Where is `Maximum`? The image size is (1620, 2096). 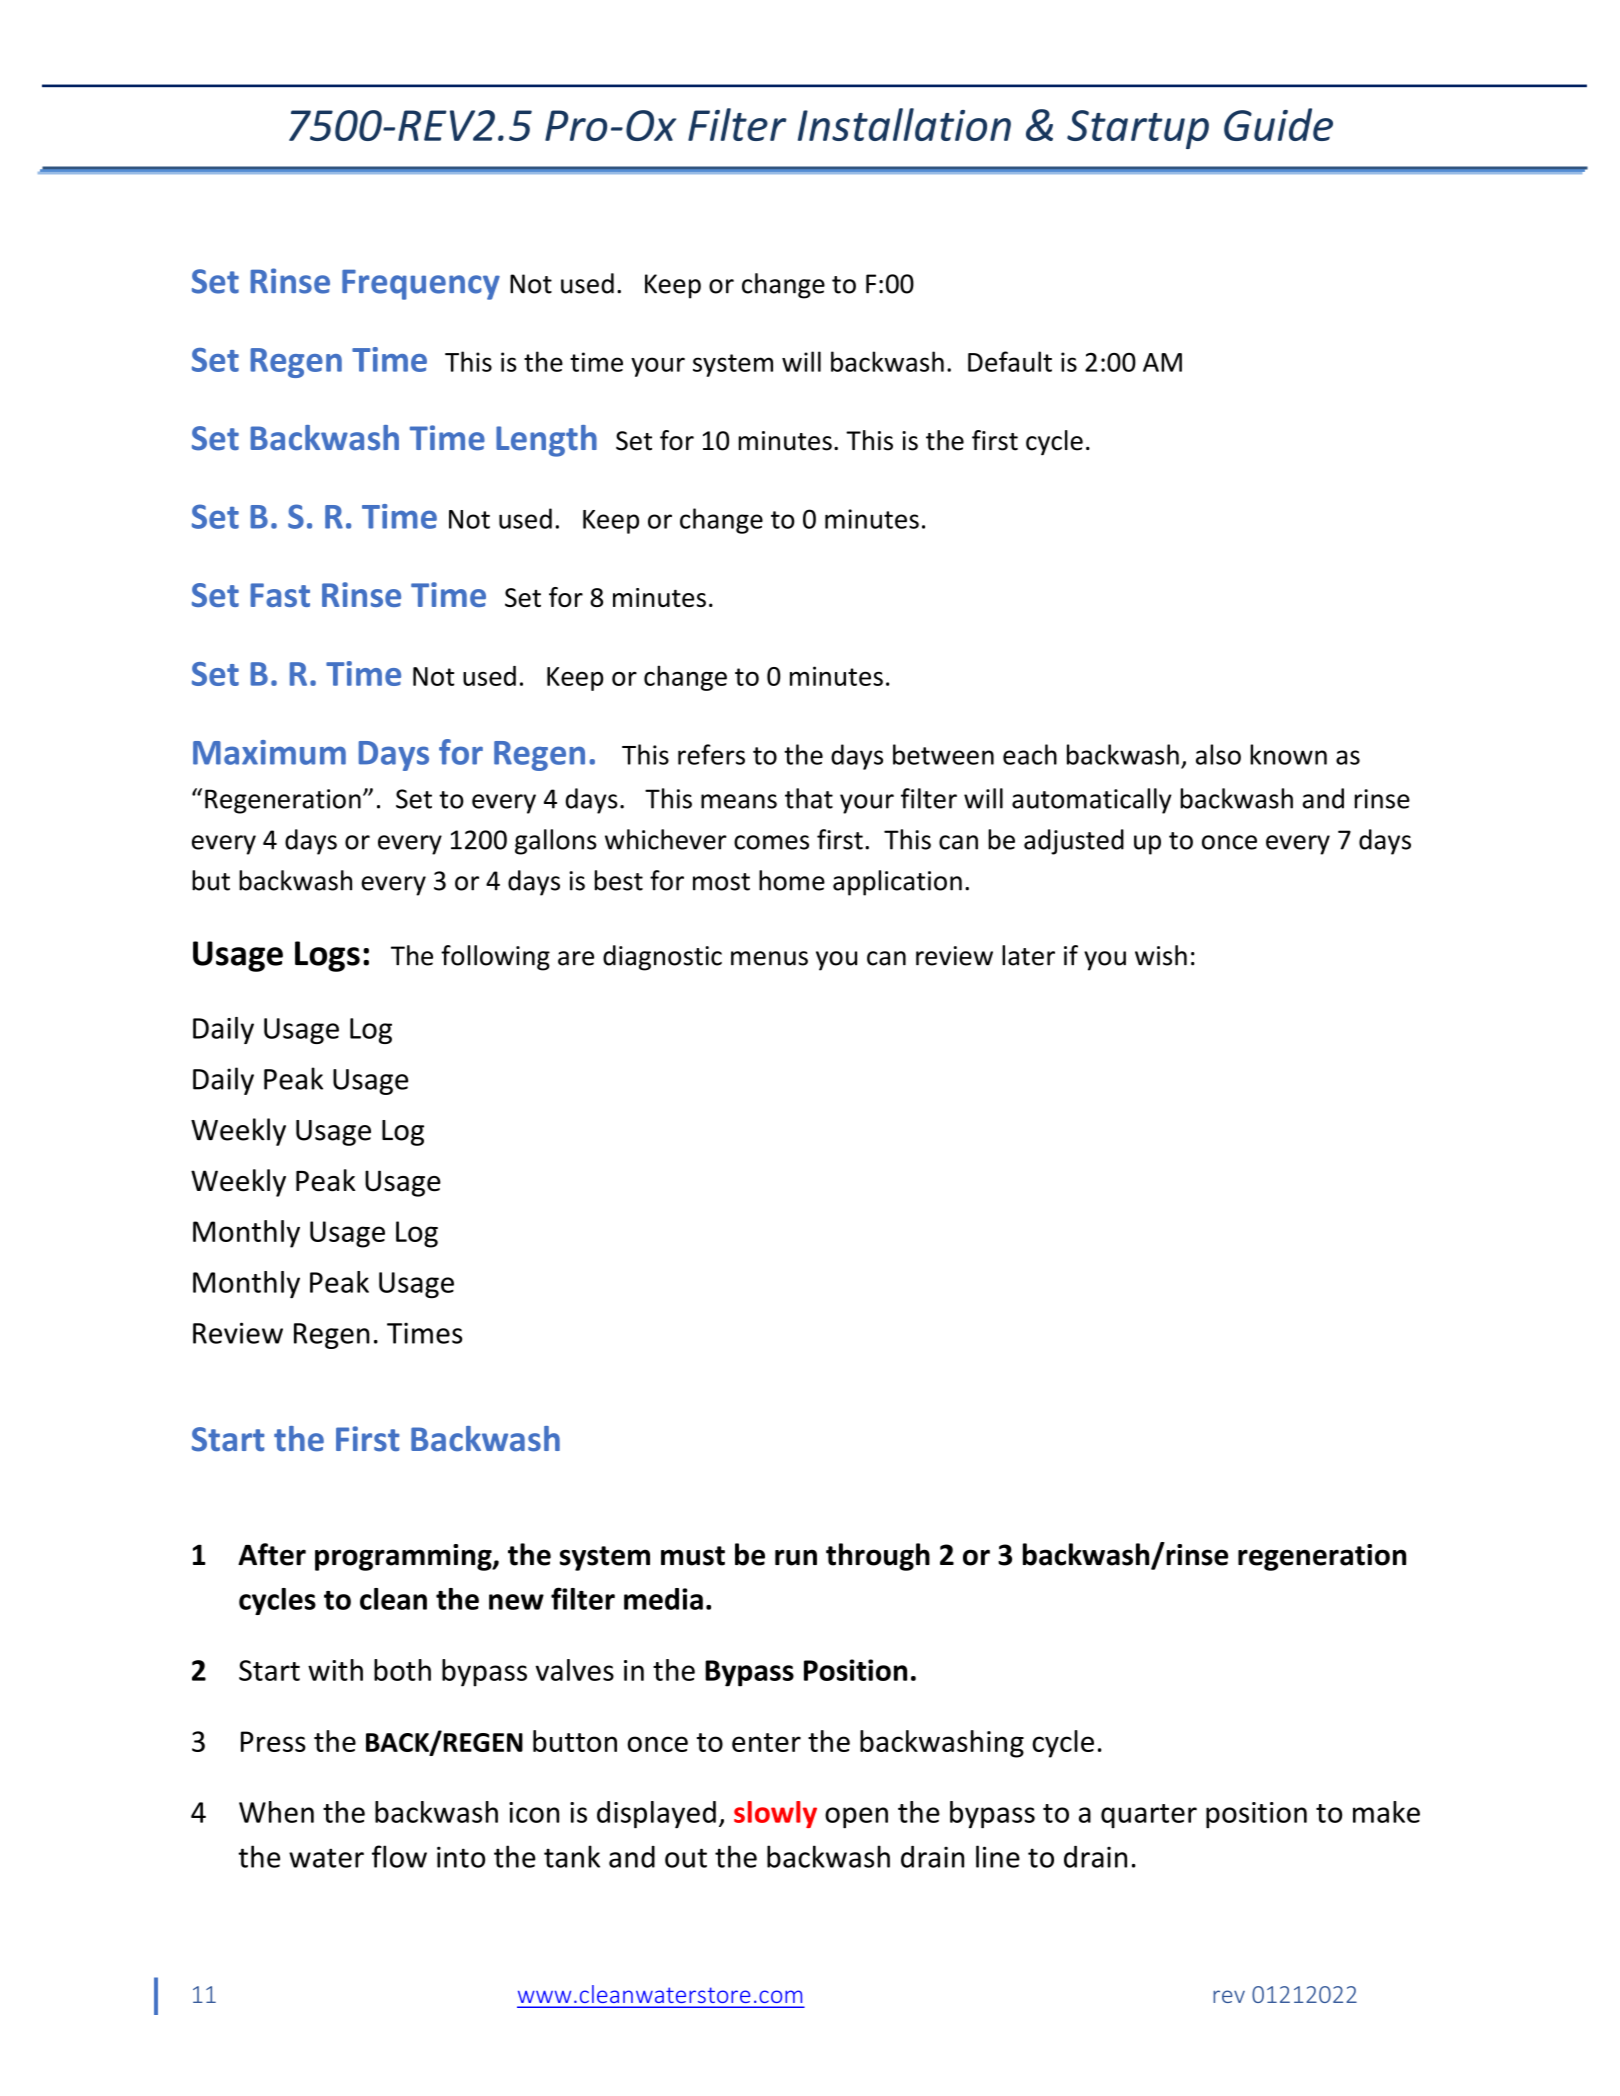
Maximum is located at coordinates (269, 752).
